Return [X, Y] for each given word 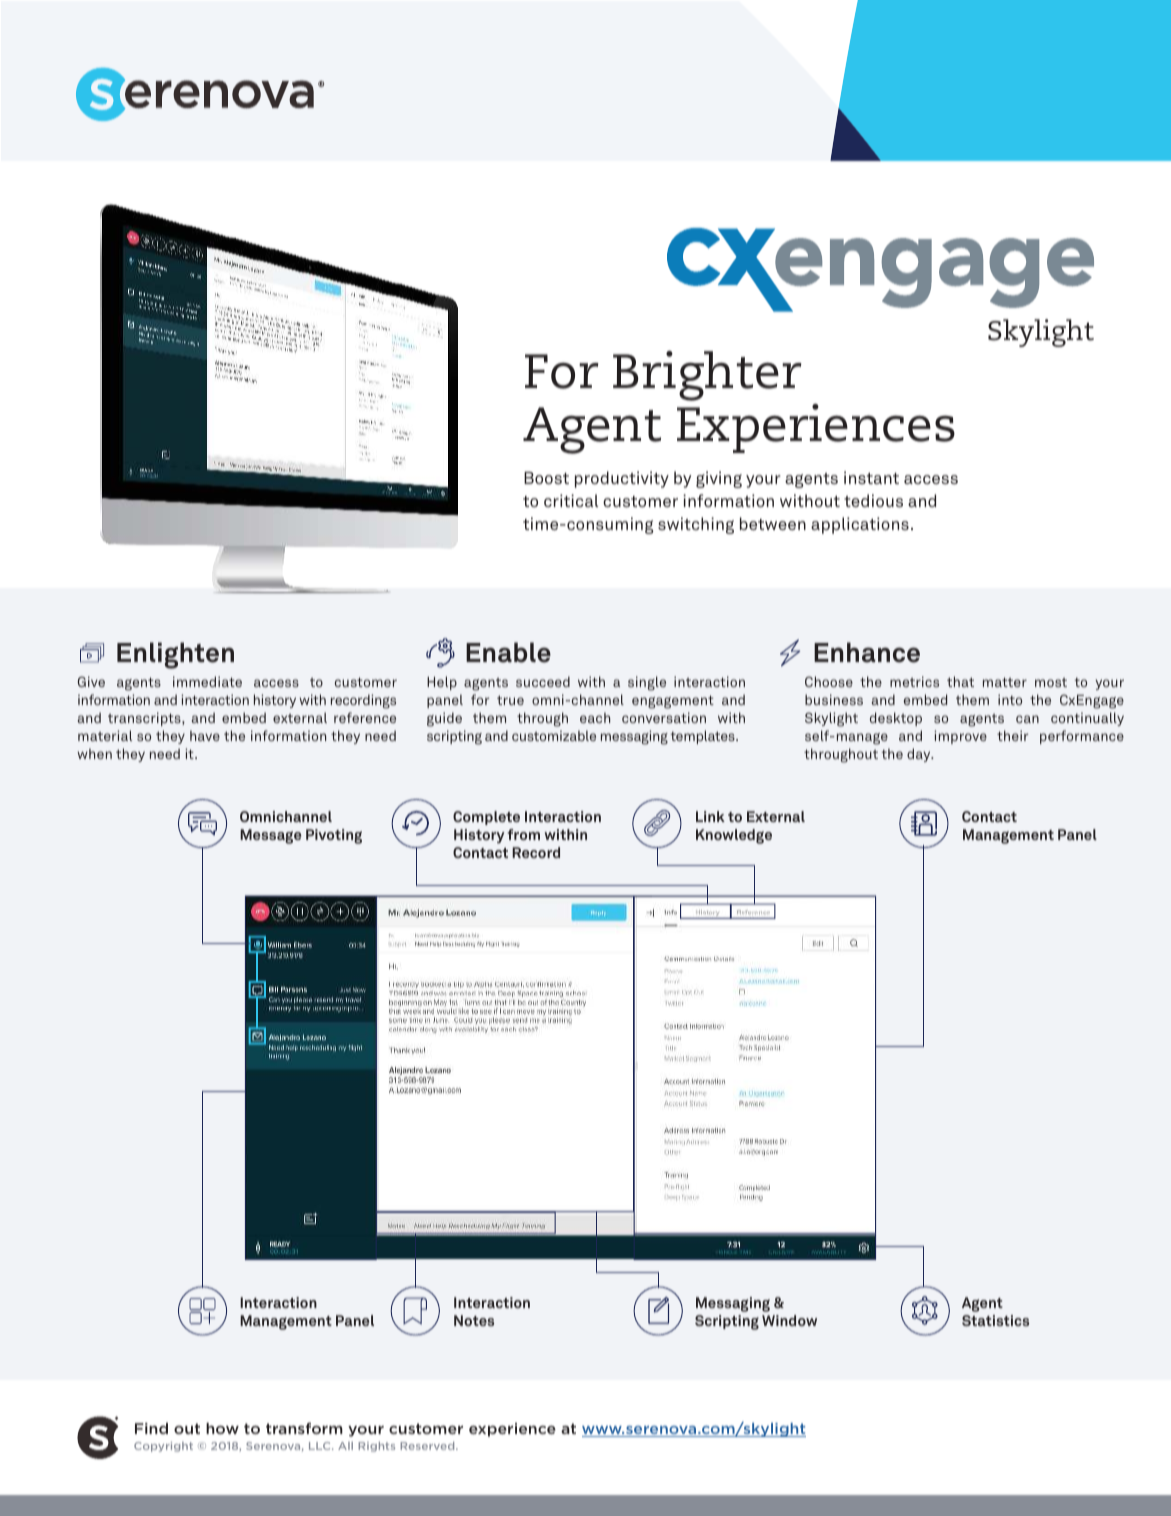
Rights [376, 1447]
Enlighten [175, 655]
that [960, 681]
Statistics [995, 1320]
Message [270, 836]
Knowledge [734, 836]
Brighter [707, 376]
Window [789, 1320]
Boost [546, 478]
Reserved [428, 1446]
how [222, 1428]
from [524, 834]
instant [871, 477]
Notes [474, 1320]
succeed [543, 681]
